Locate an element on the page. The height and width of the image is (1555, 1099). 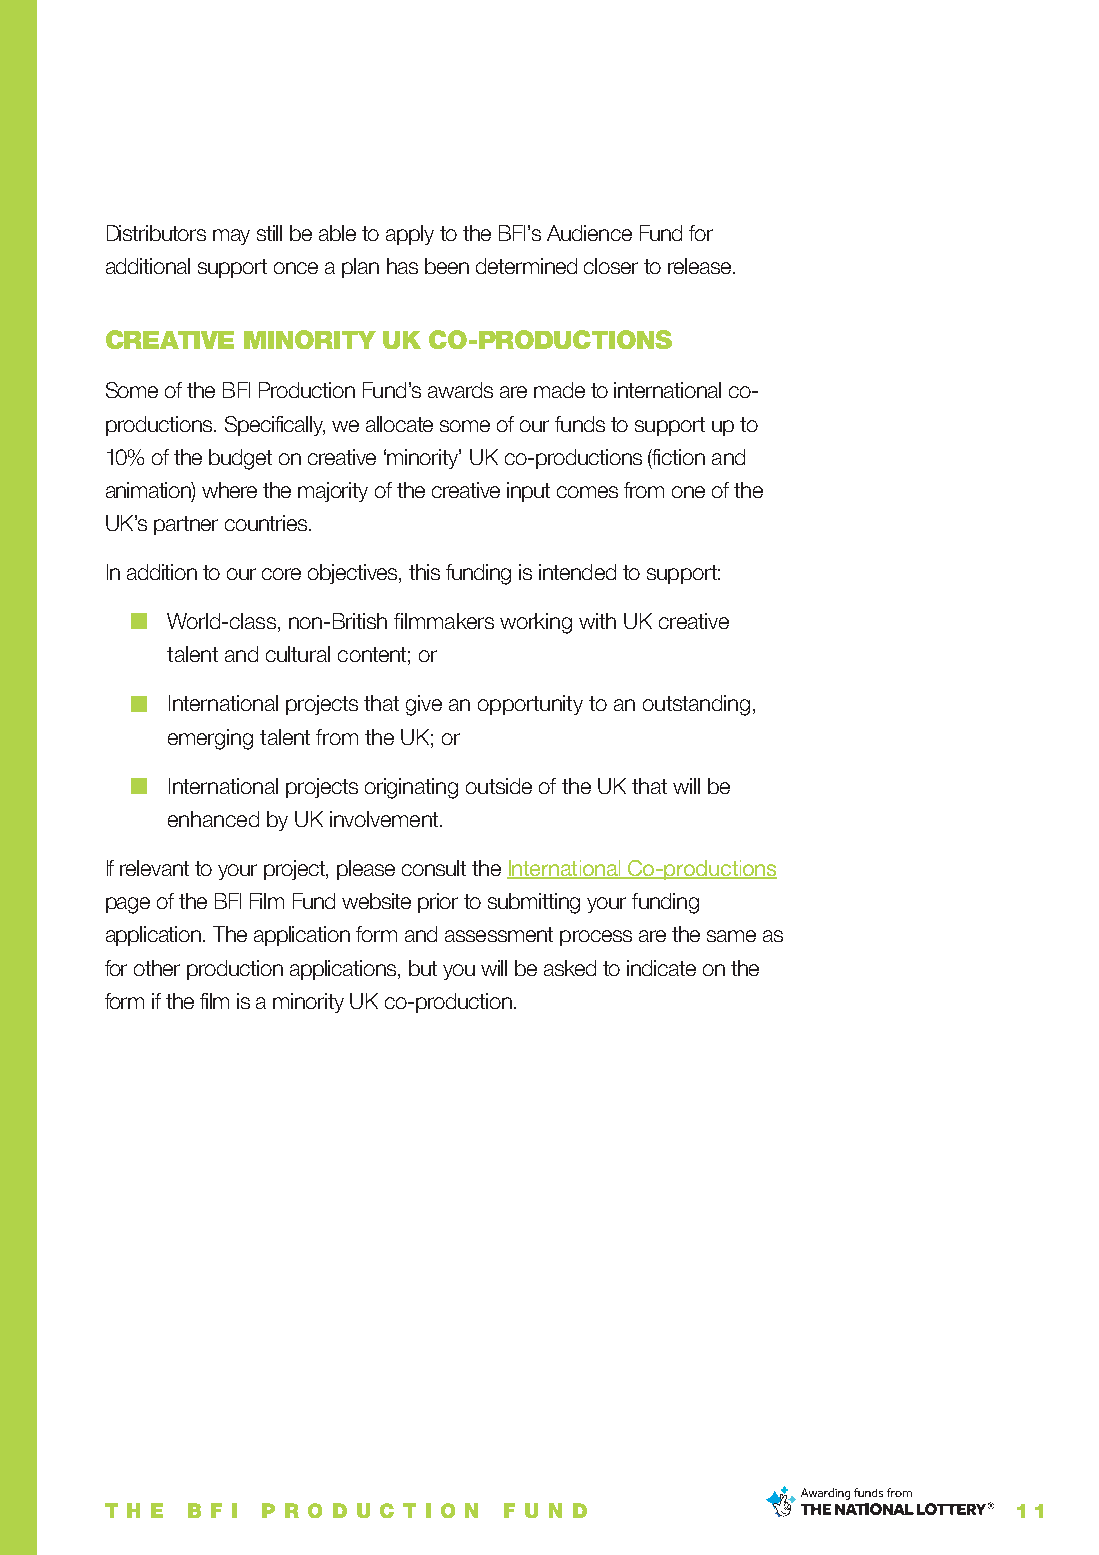
with is located at coordinates (597, 621).
